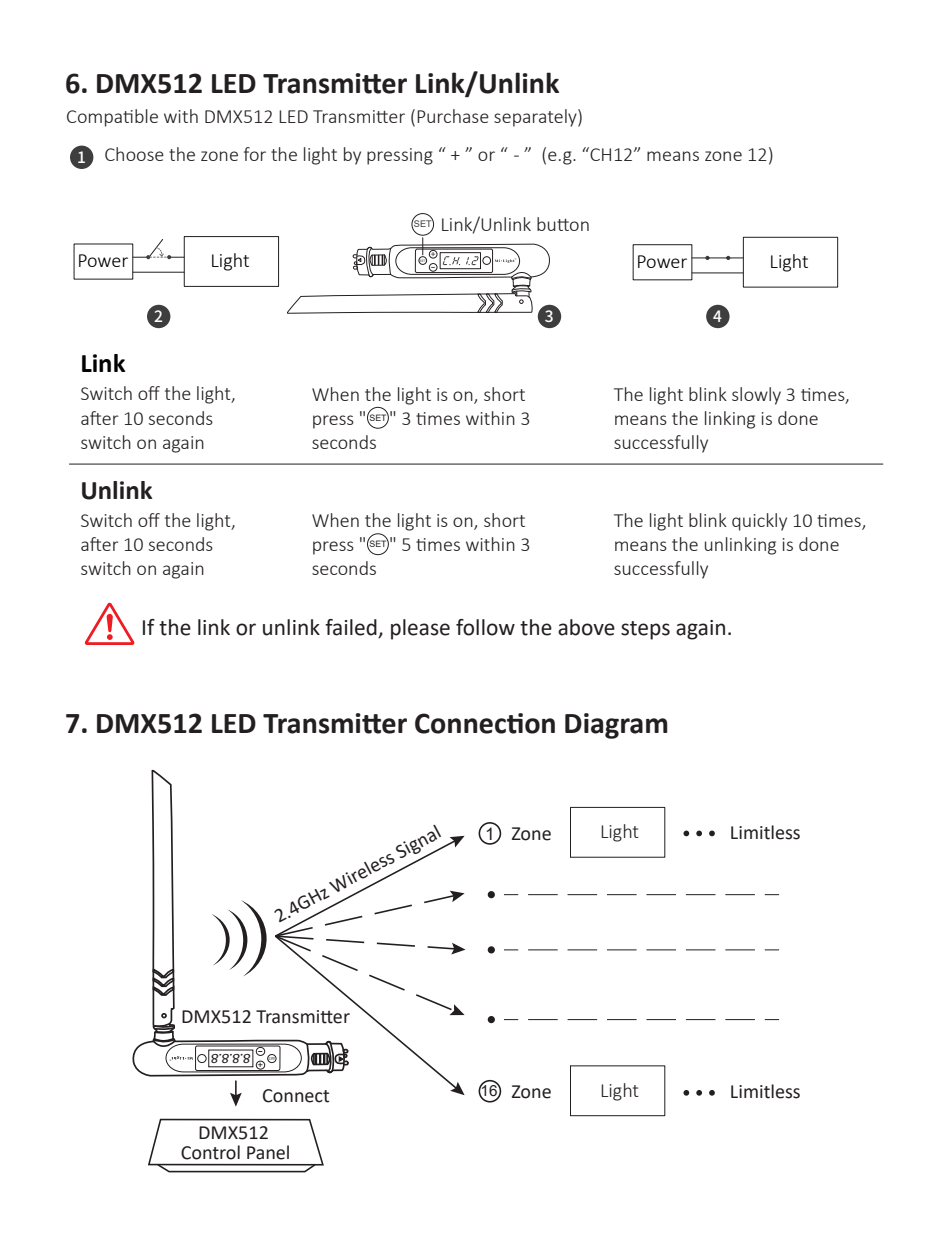 Image resolution: width=952 pixels, height=1238 pixels. What do you see at coordinates (352, 628) in the image?
I see `failed` at bounding box center [352, 628].
